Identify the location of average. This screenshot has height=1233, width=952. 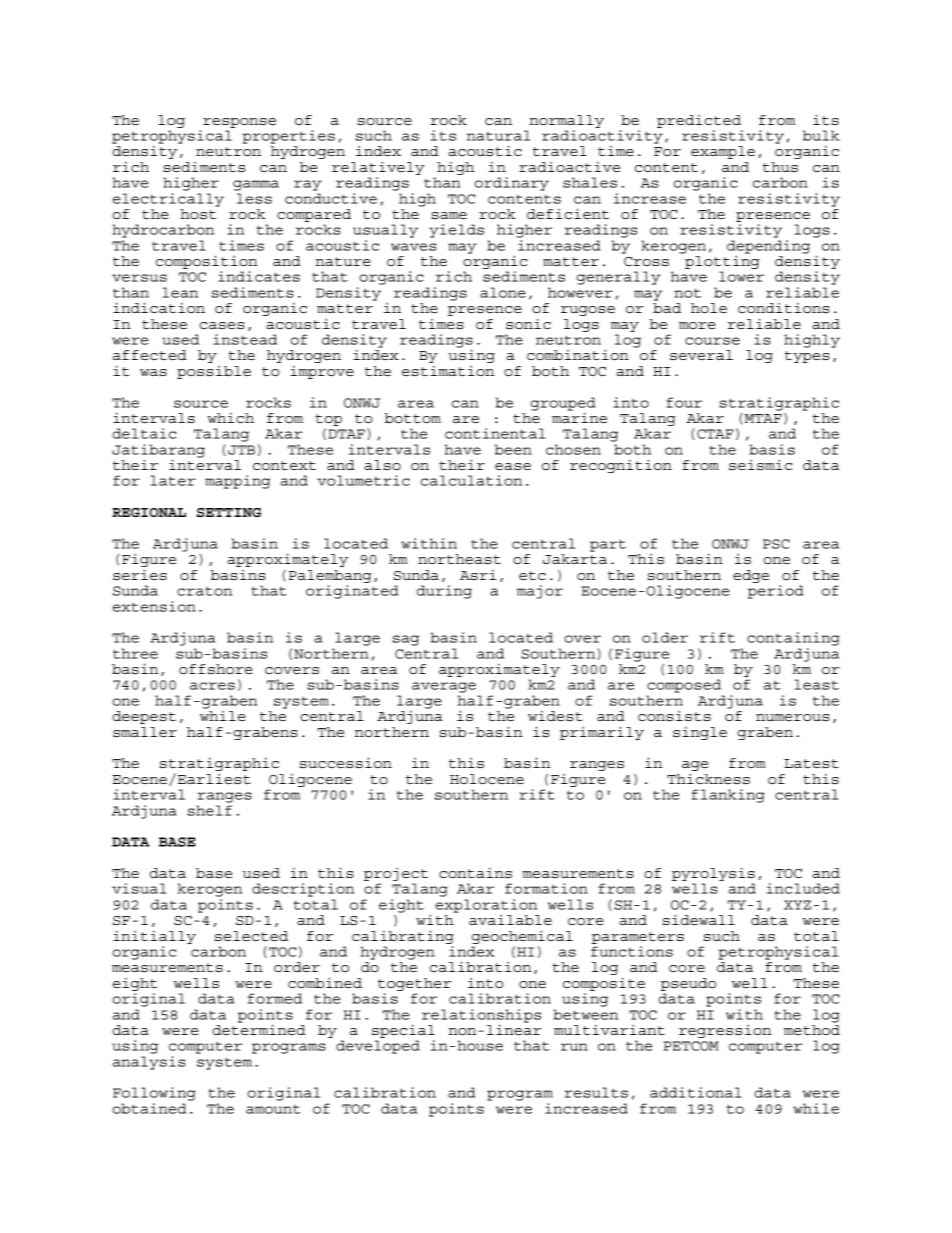
(444, 687).
